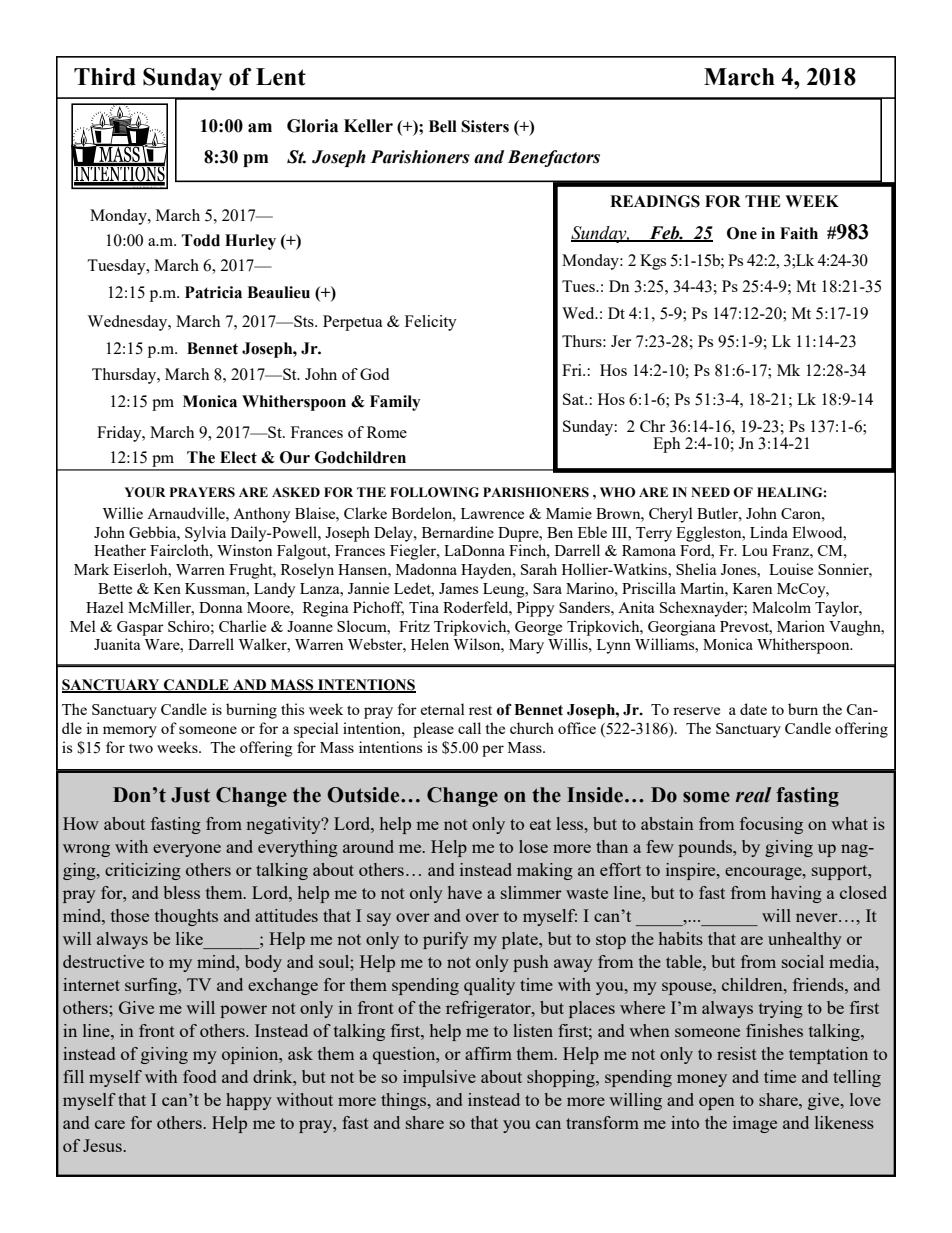 This screenshot has height=1233, width=952. I want to click on READINGS, so click(655, 201).
